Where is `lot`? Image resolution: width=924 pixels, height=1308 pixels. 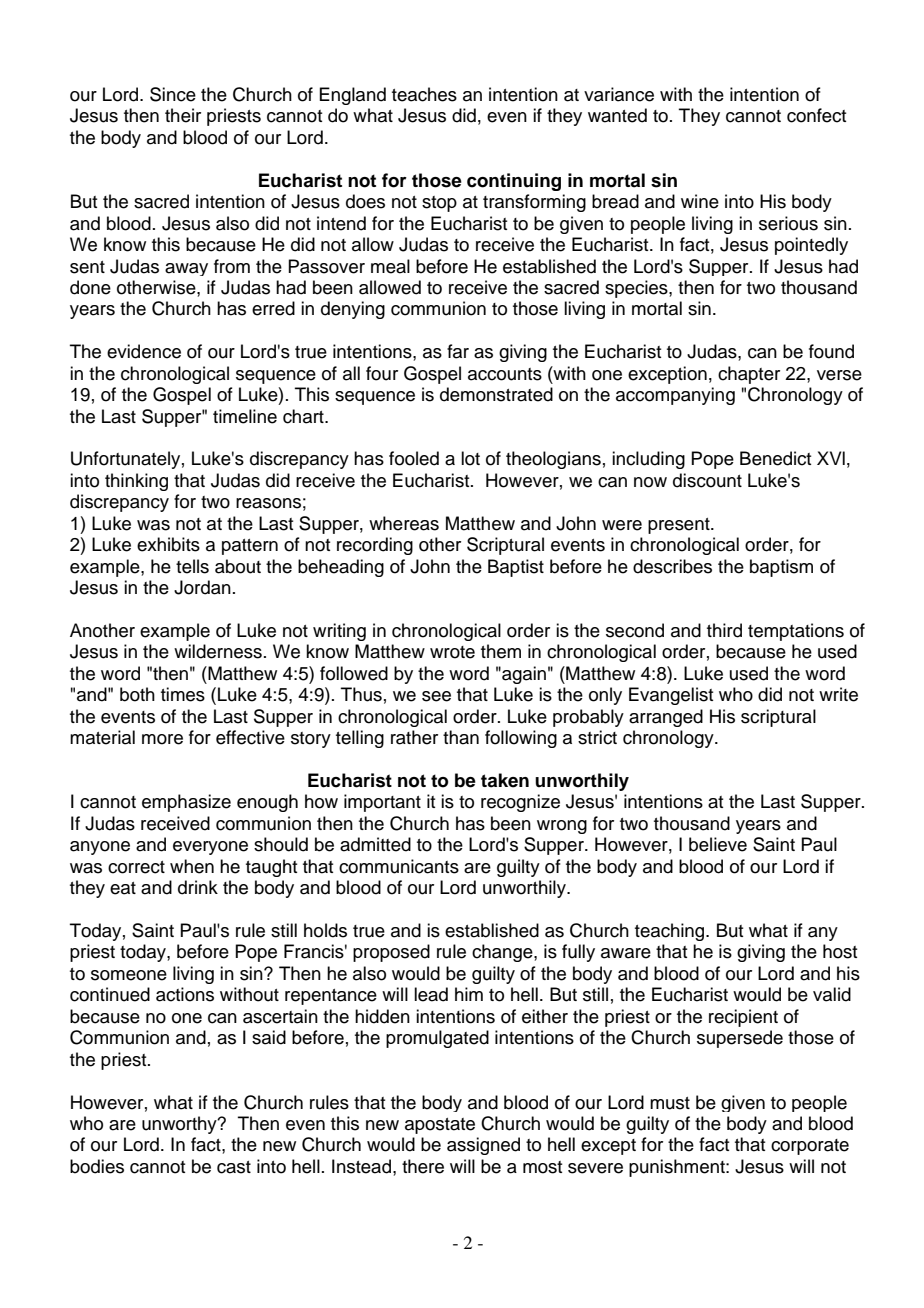 lot is located at coordinates (470, 458).
